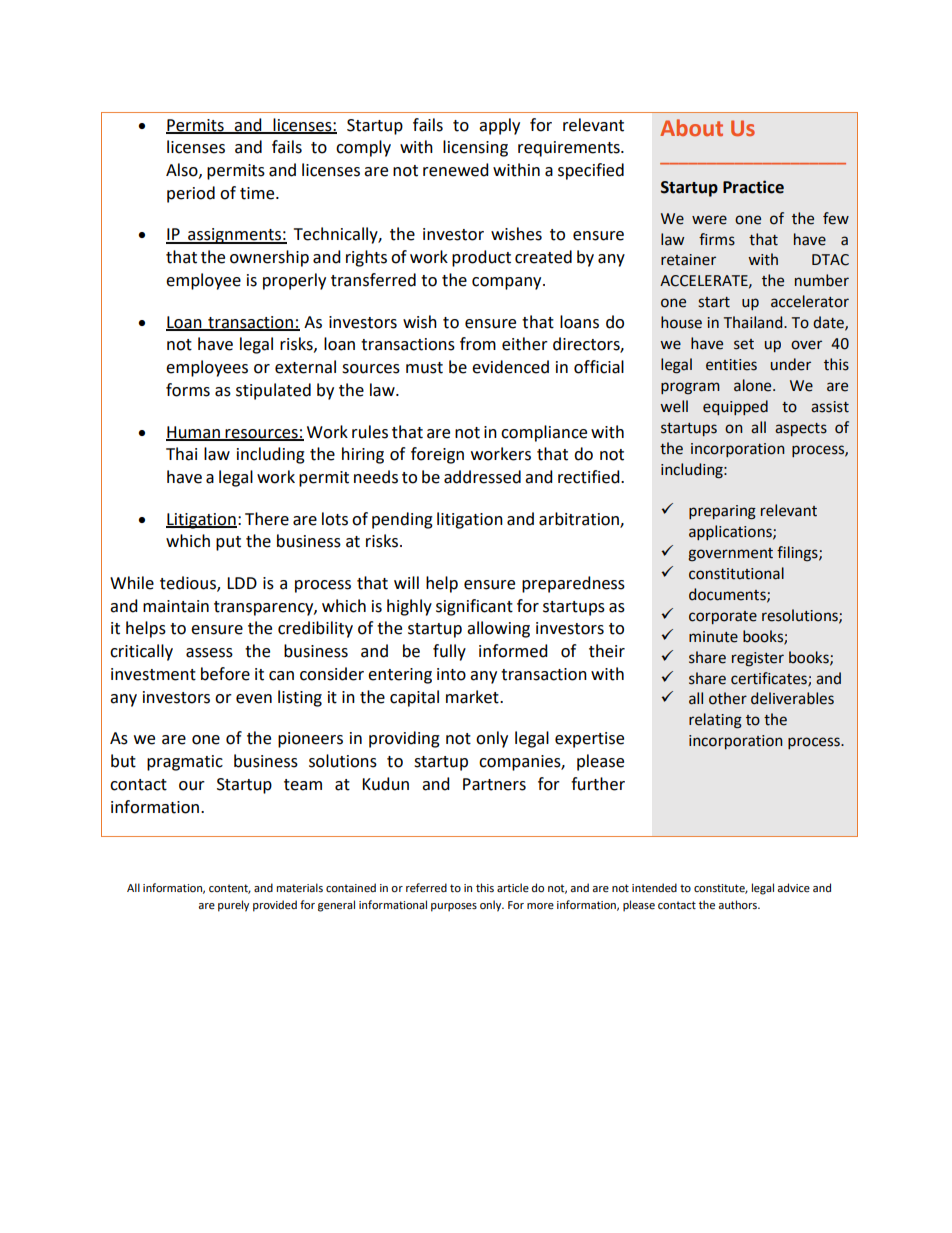  I want to click on put, so click(228, 543).
